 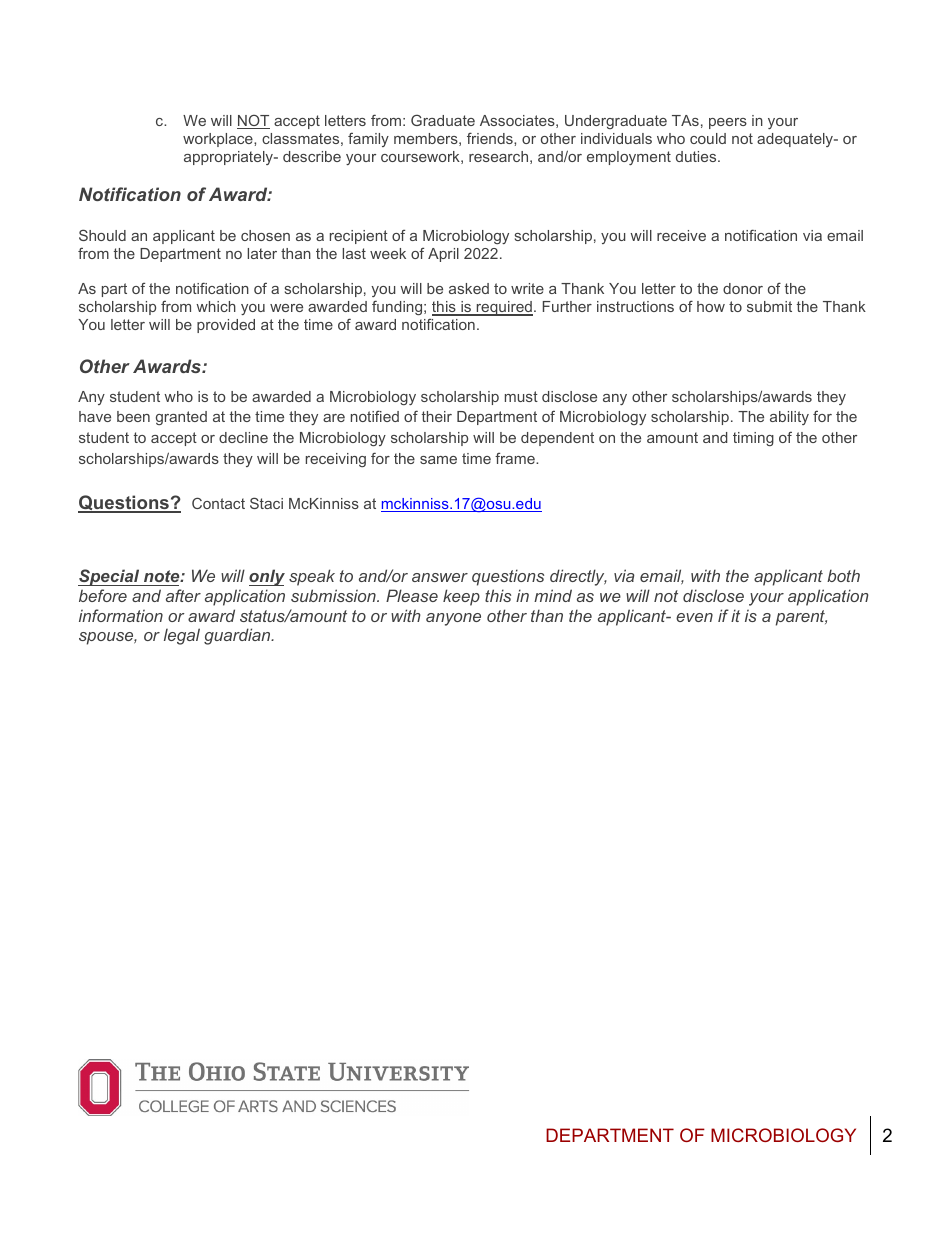 I want to click on timing, so click(x=753, y=439).
